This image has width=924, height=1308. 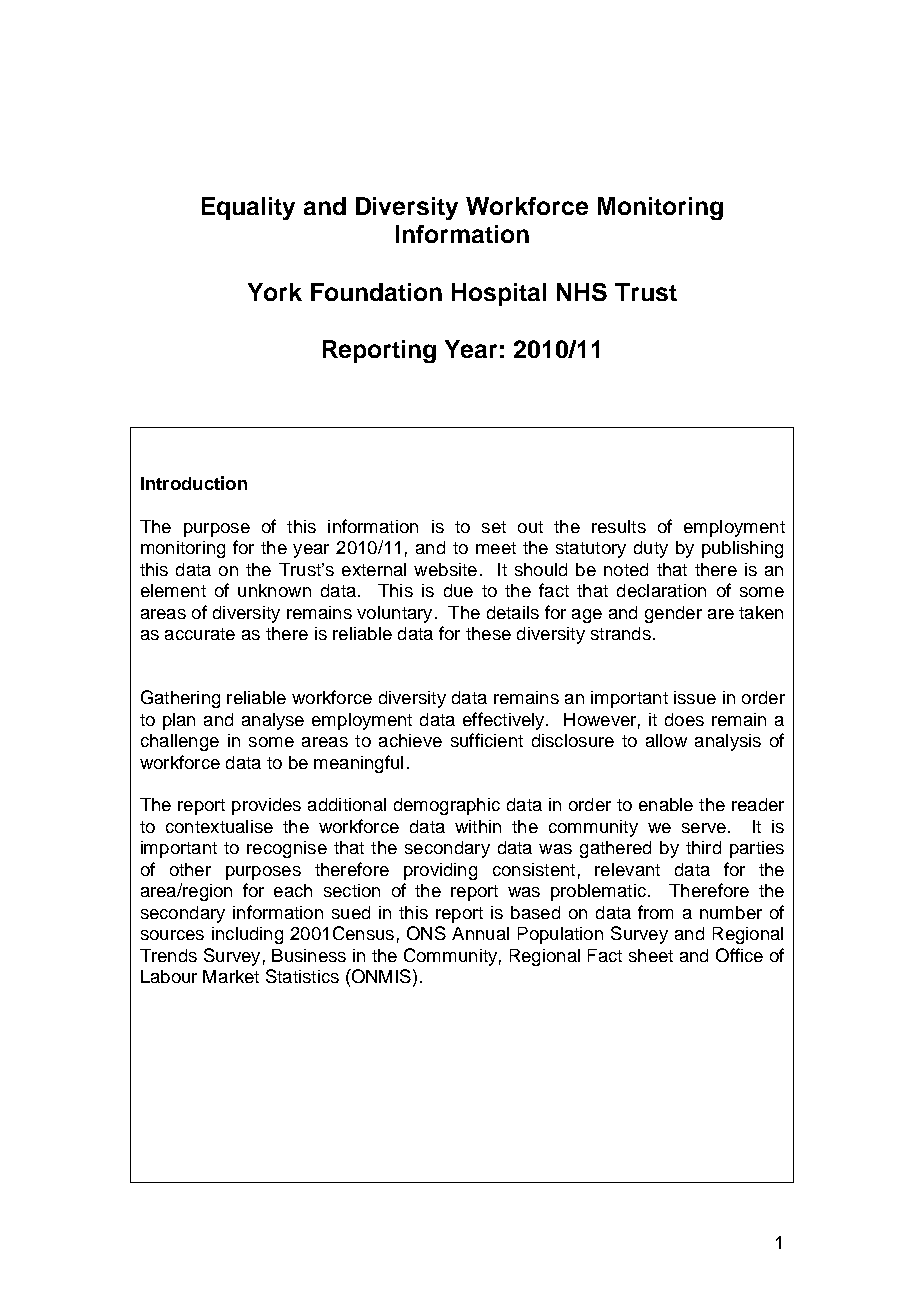 I want to click on results, so click(x=619, y=526).
